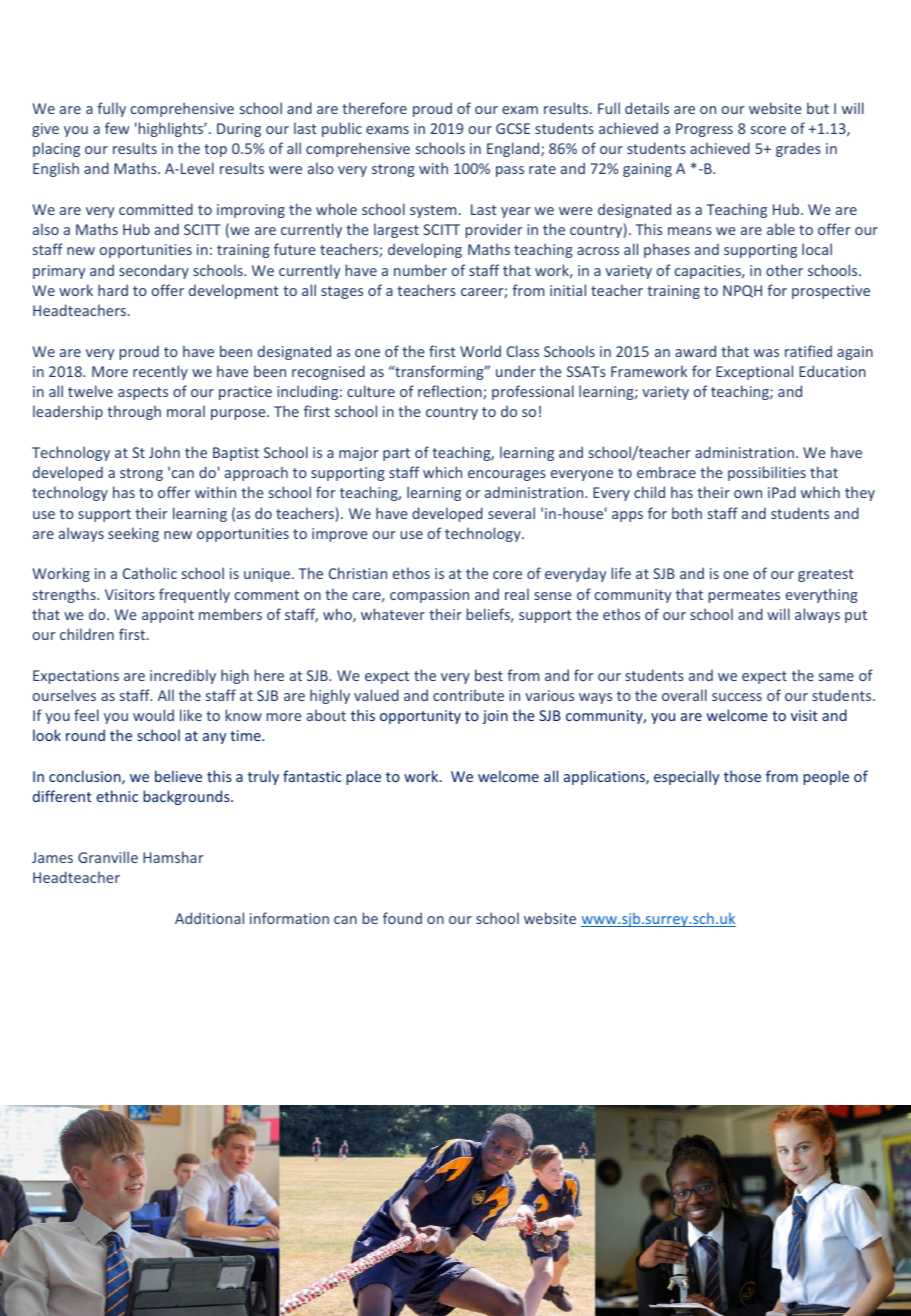 This document has height=1316, width=911. What do you see at coordinates (451, 392) in the document?
I see `reflection` at bounding box center [451, 392].
